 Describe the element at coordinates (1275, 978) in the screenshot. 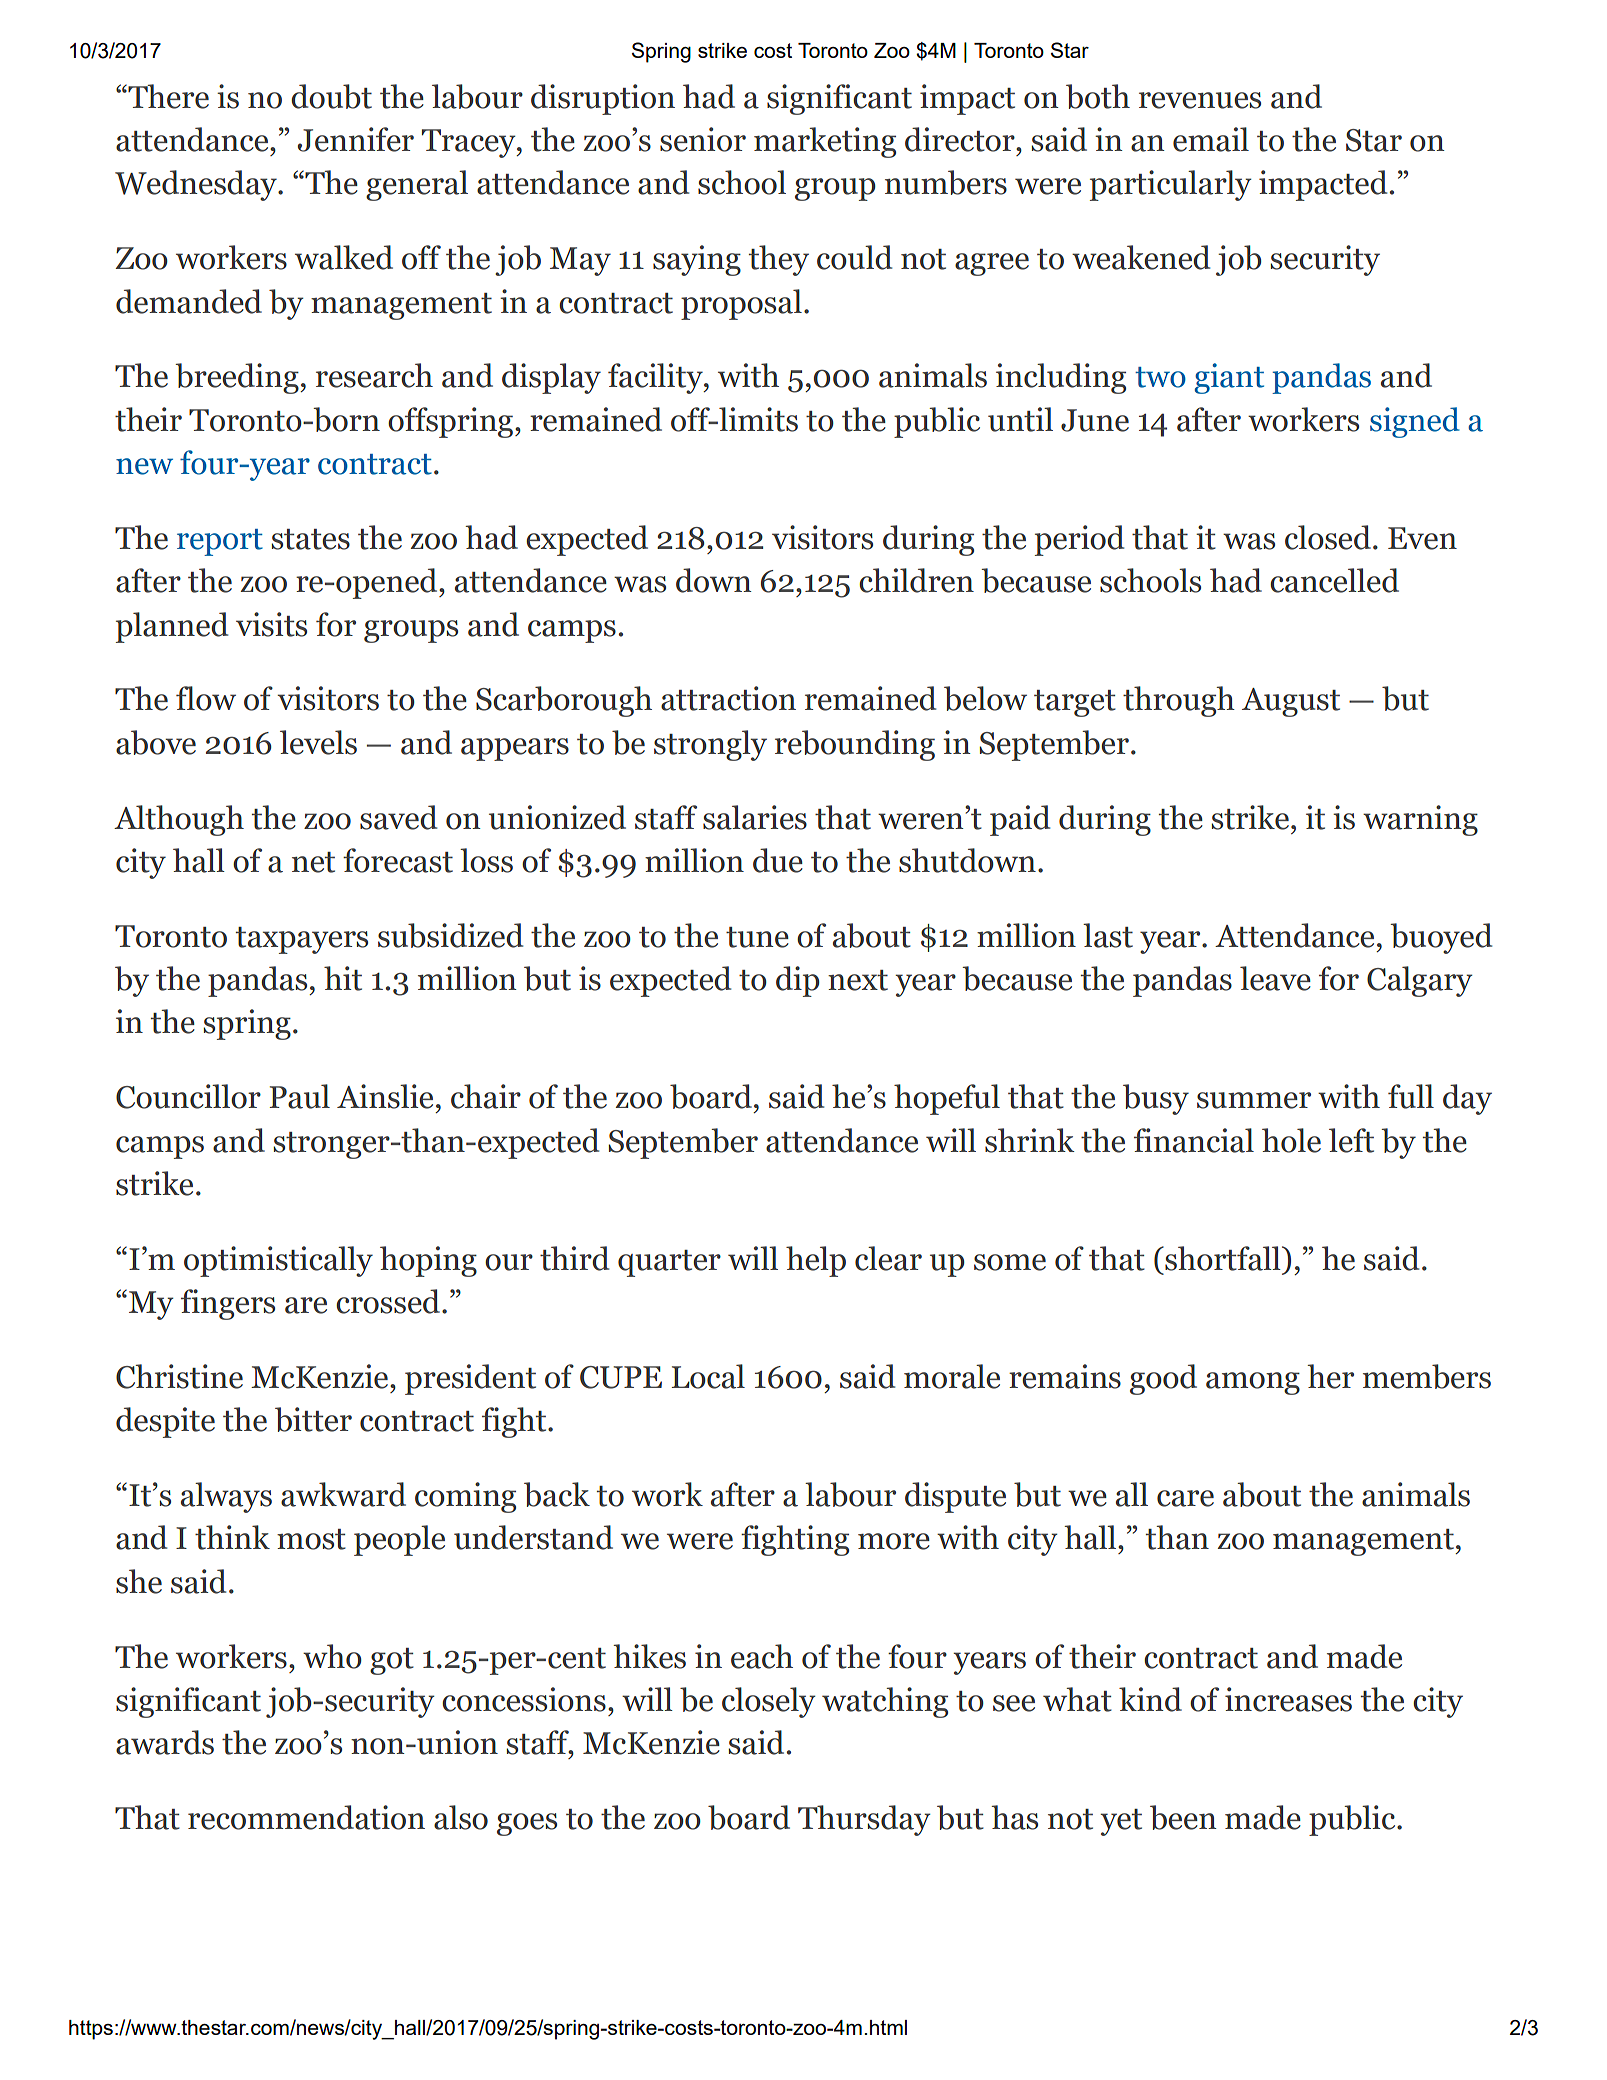

I see `leave` at that location.
